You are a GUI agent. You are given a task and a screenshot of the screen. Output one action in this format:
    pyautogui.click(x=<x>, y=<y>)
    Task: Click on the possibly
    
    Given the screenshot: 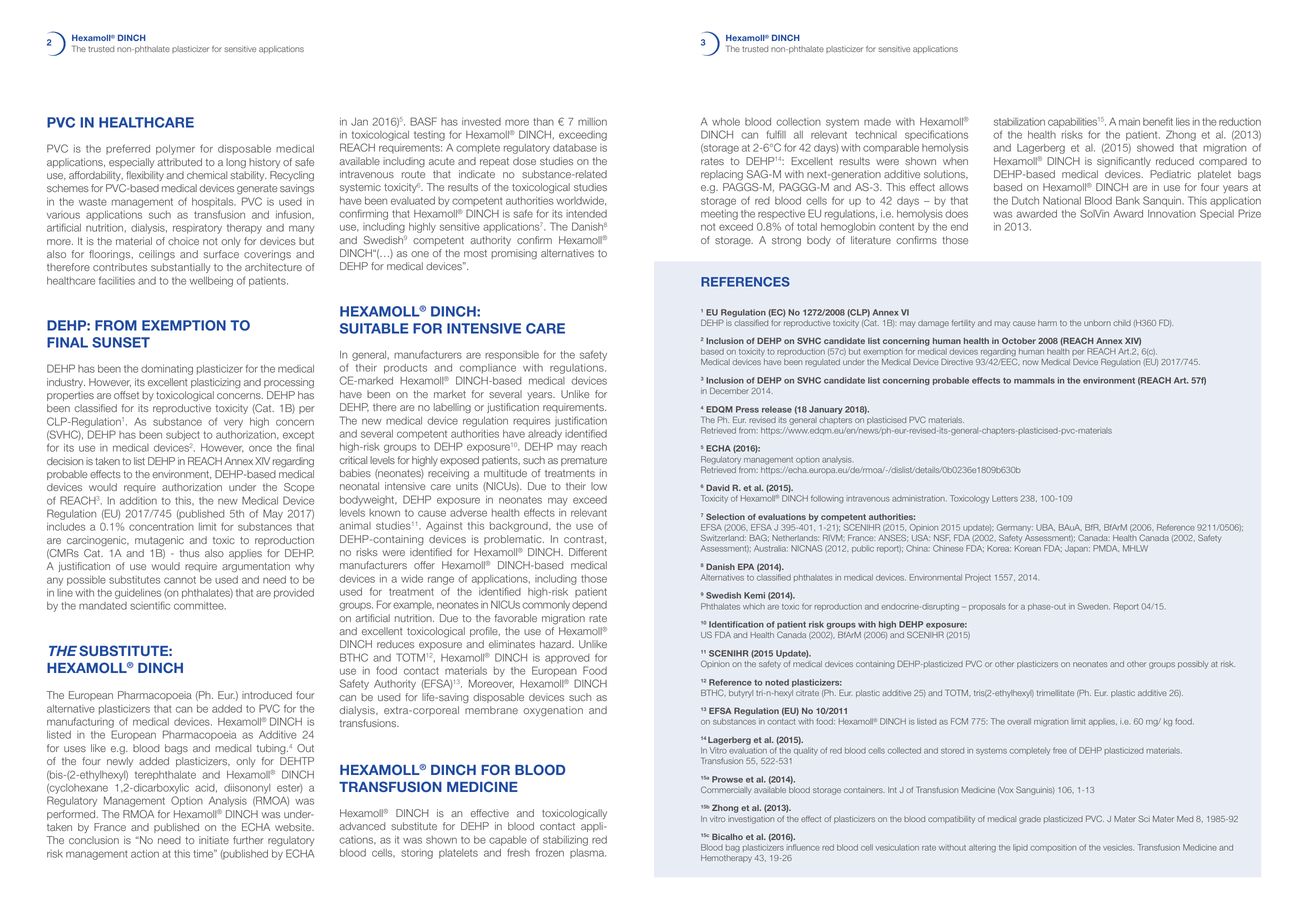 What is the action you would take?
    pyautogui.click(x=1193, y=665)
